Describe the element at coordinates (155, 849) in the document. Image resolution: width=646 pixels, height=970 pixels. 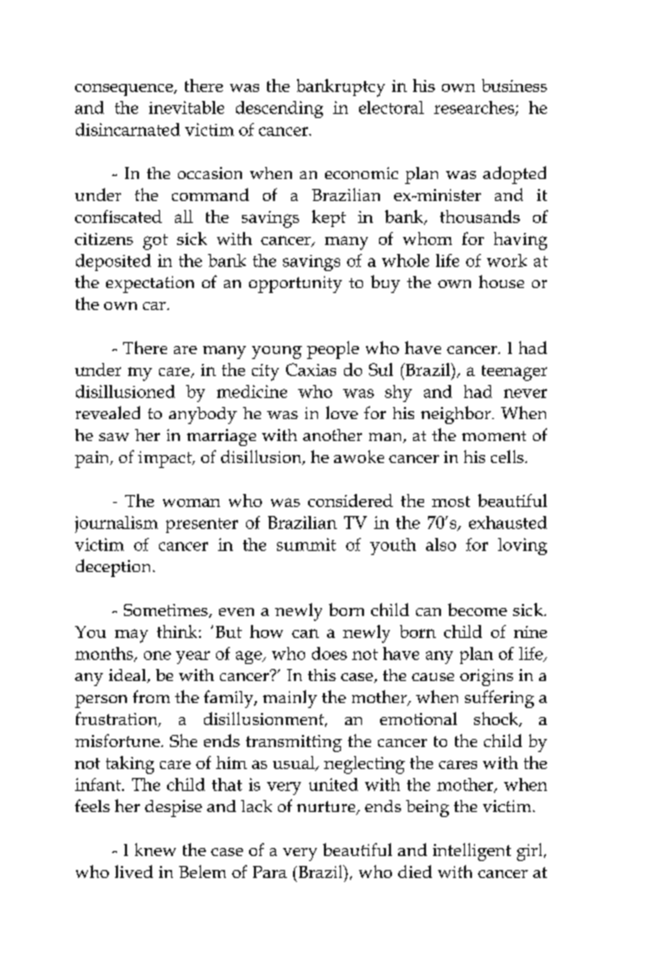
I see `knew` at that location.
